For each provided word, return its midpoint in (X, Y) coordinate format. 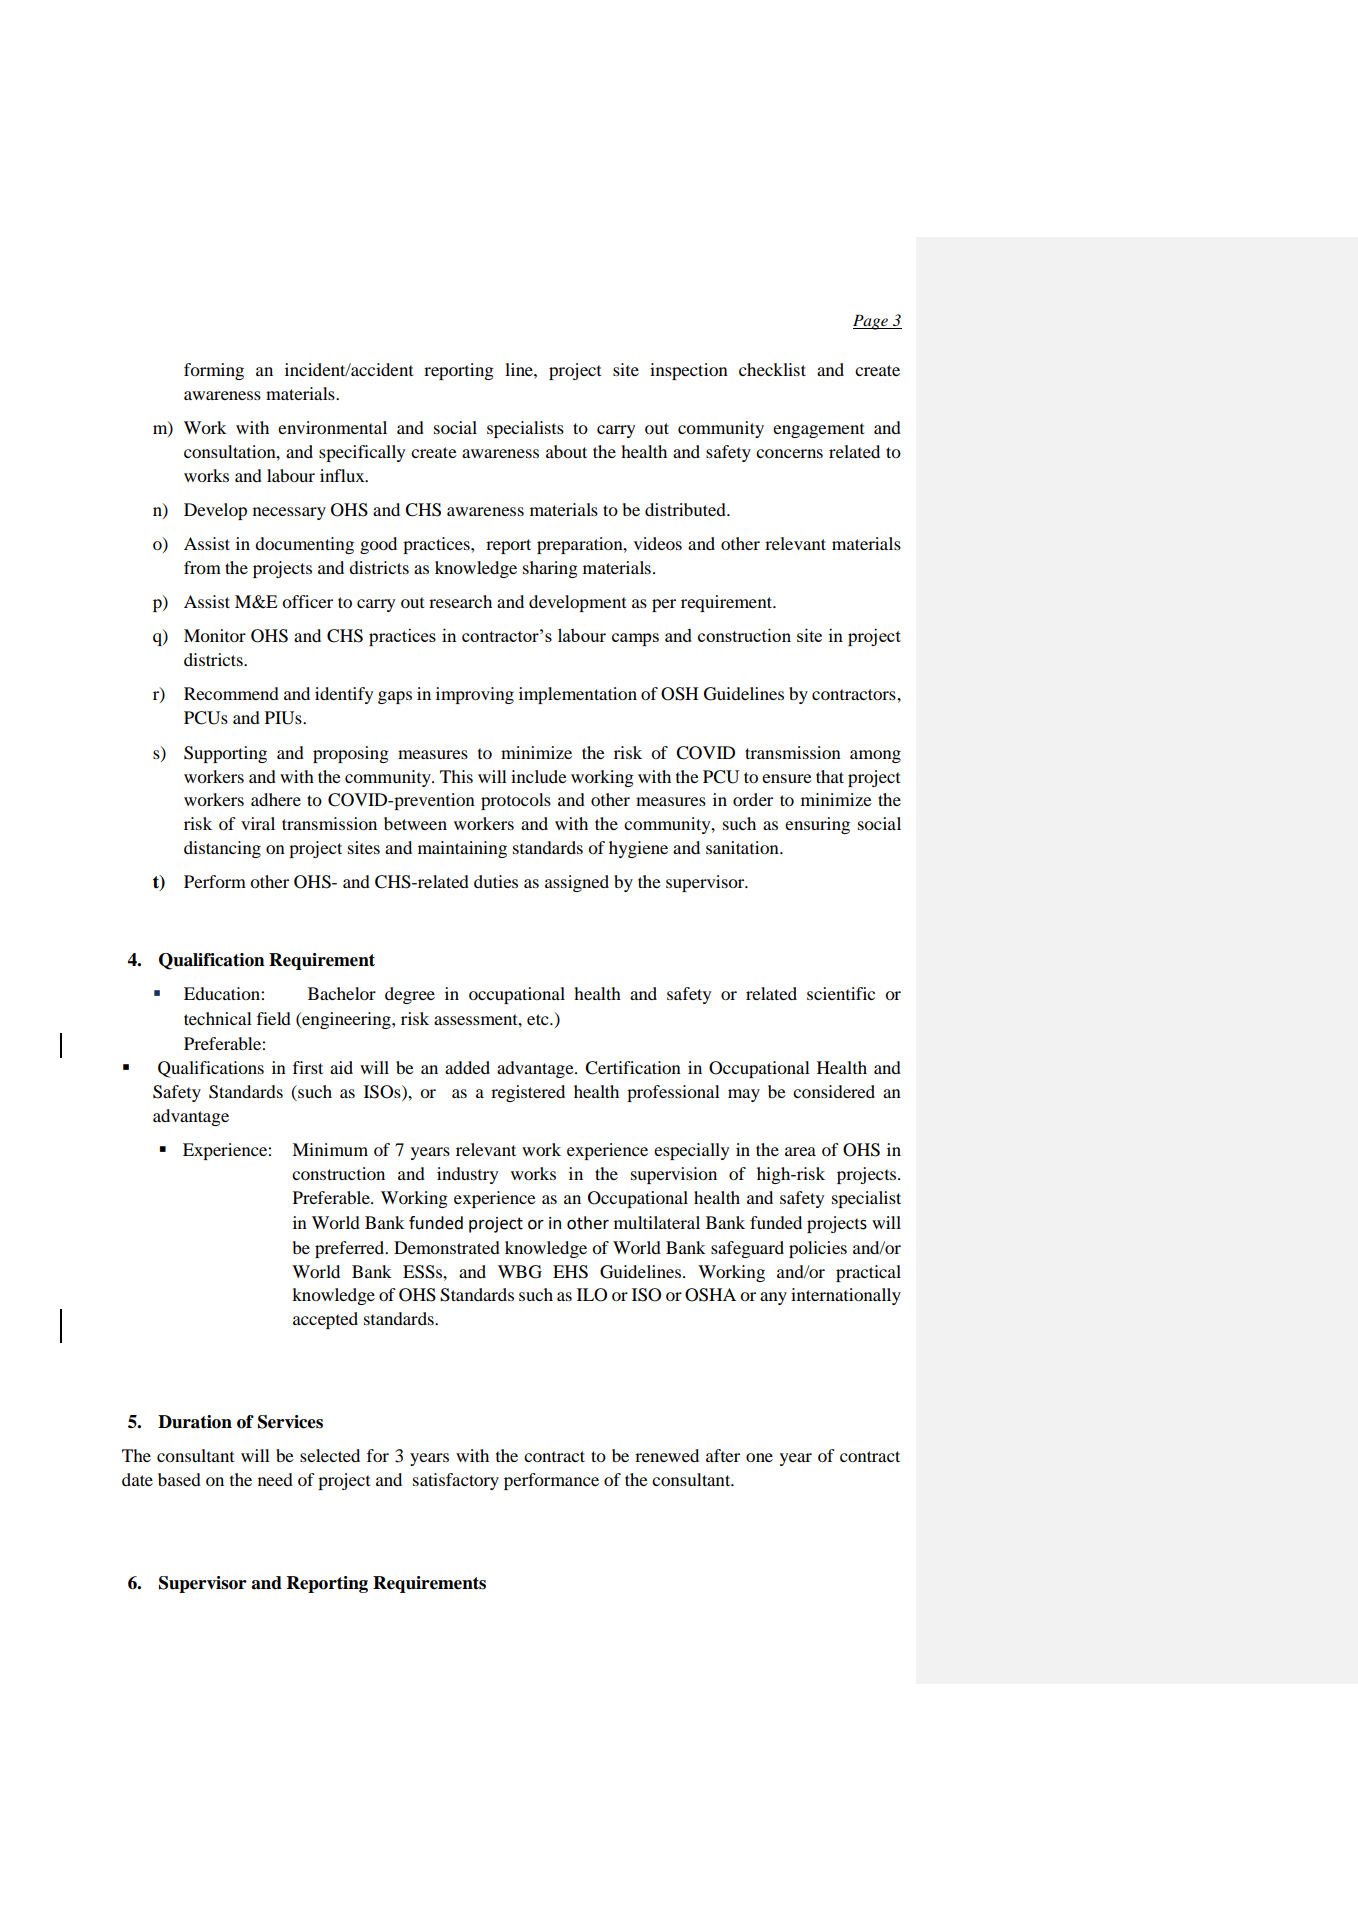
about (566, 451)
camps (635, 639)
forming (214, 371)
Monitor (215, 635)
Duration (195, 1422)
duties (496, 881)
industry (467, 1175)
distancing (222, 849)
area (800, 1151)
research (460, 601)
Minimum (330, 1149)
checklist (772, 369)
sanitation (743, 847)
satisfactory (456, 1481)
